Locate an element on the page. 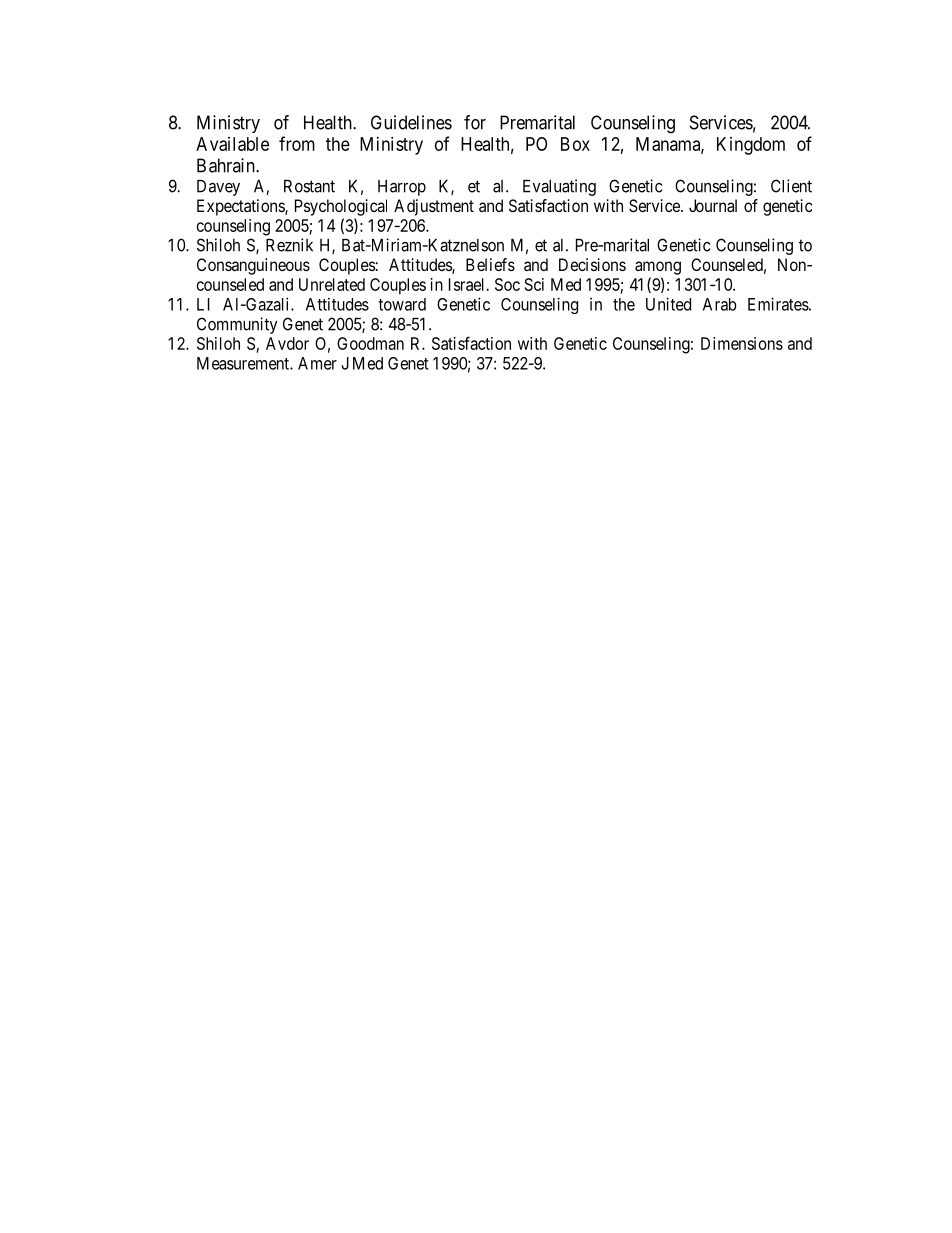  Box is located at coordinates (575, 144).
